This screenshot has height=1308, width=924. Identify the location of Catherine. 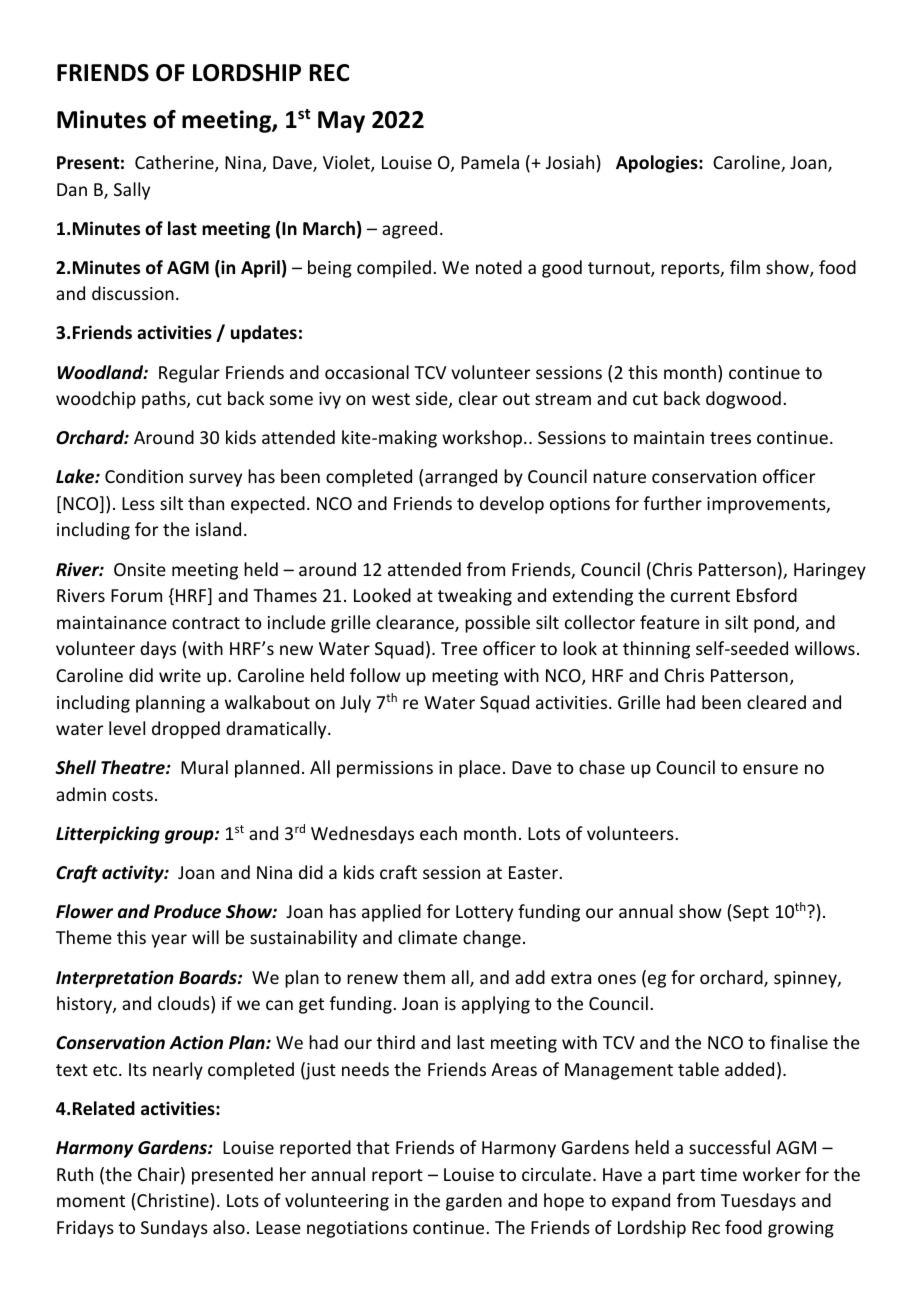
(175, 163).
